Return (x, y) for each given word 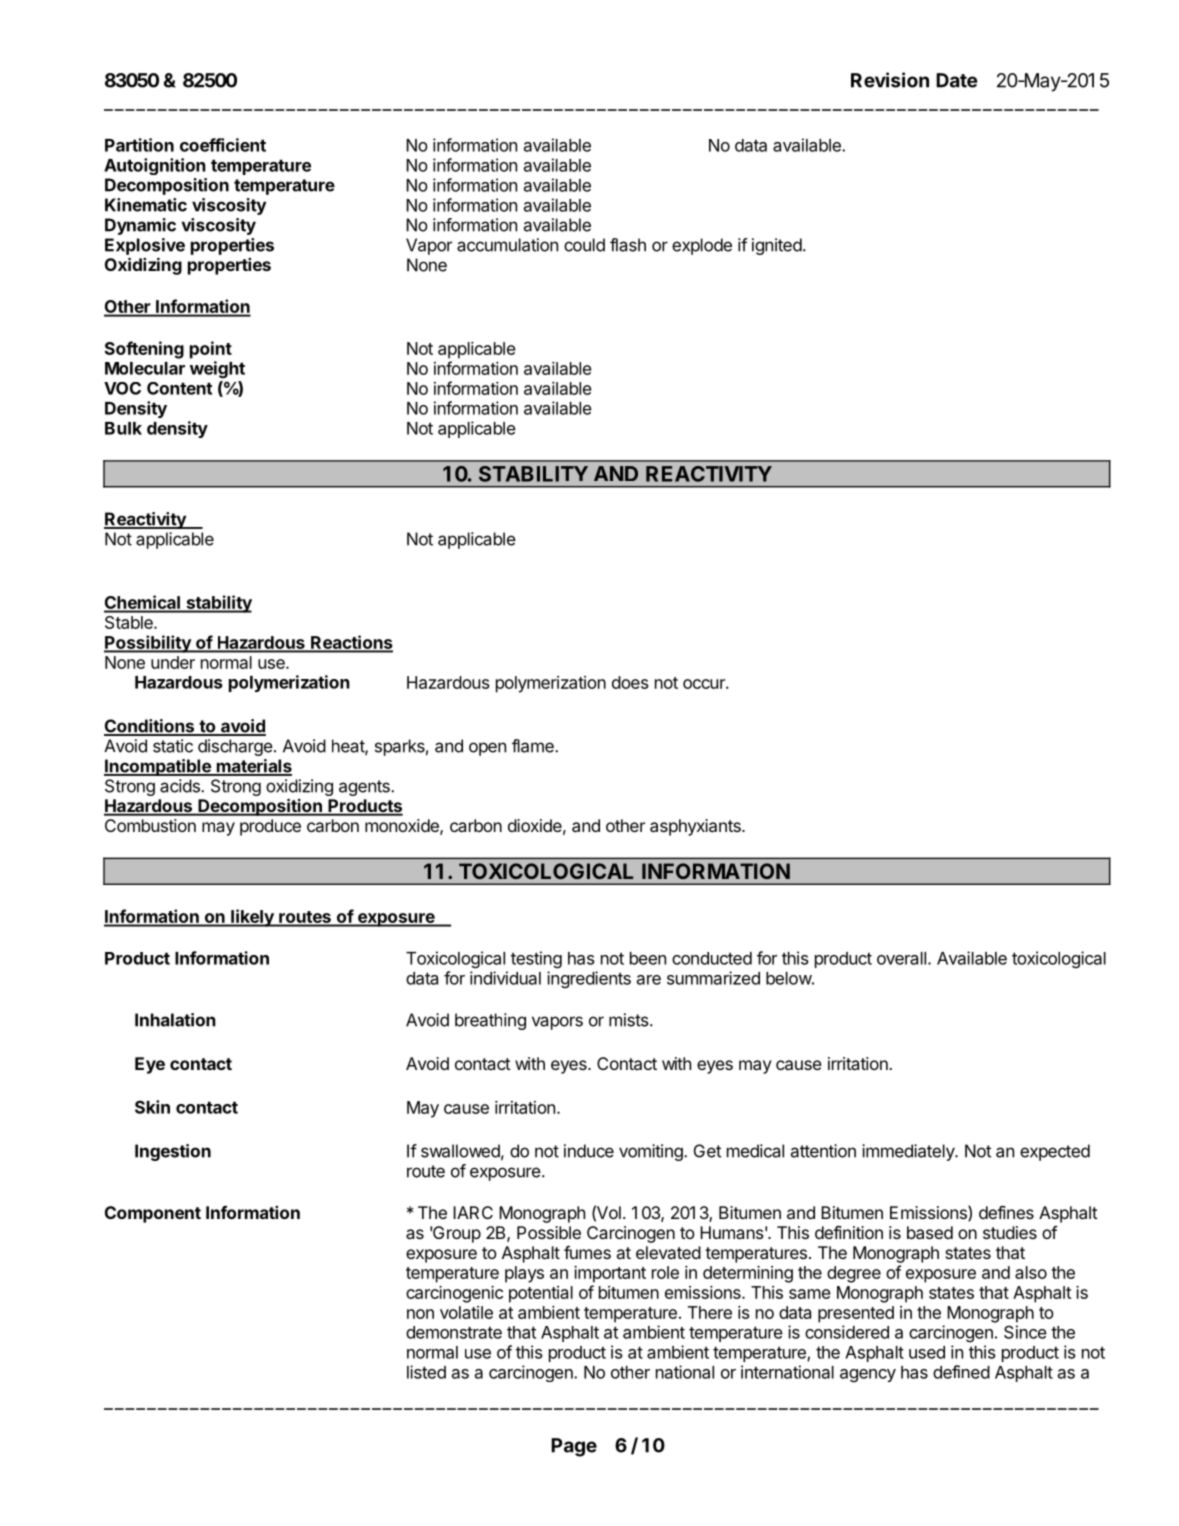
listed (426, 1372)
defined (961, 1372)
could (584, 245)
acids (181, 786)
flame (534, 746)
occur (705, 684)
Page (574, 1447)
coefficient (223, 145)
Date (957, 80)
